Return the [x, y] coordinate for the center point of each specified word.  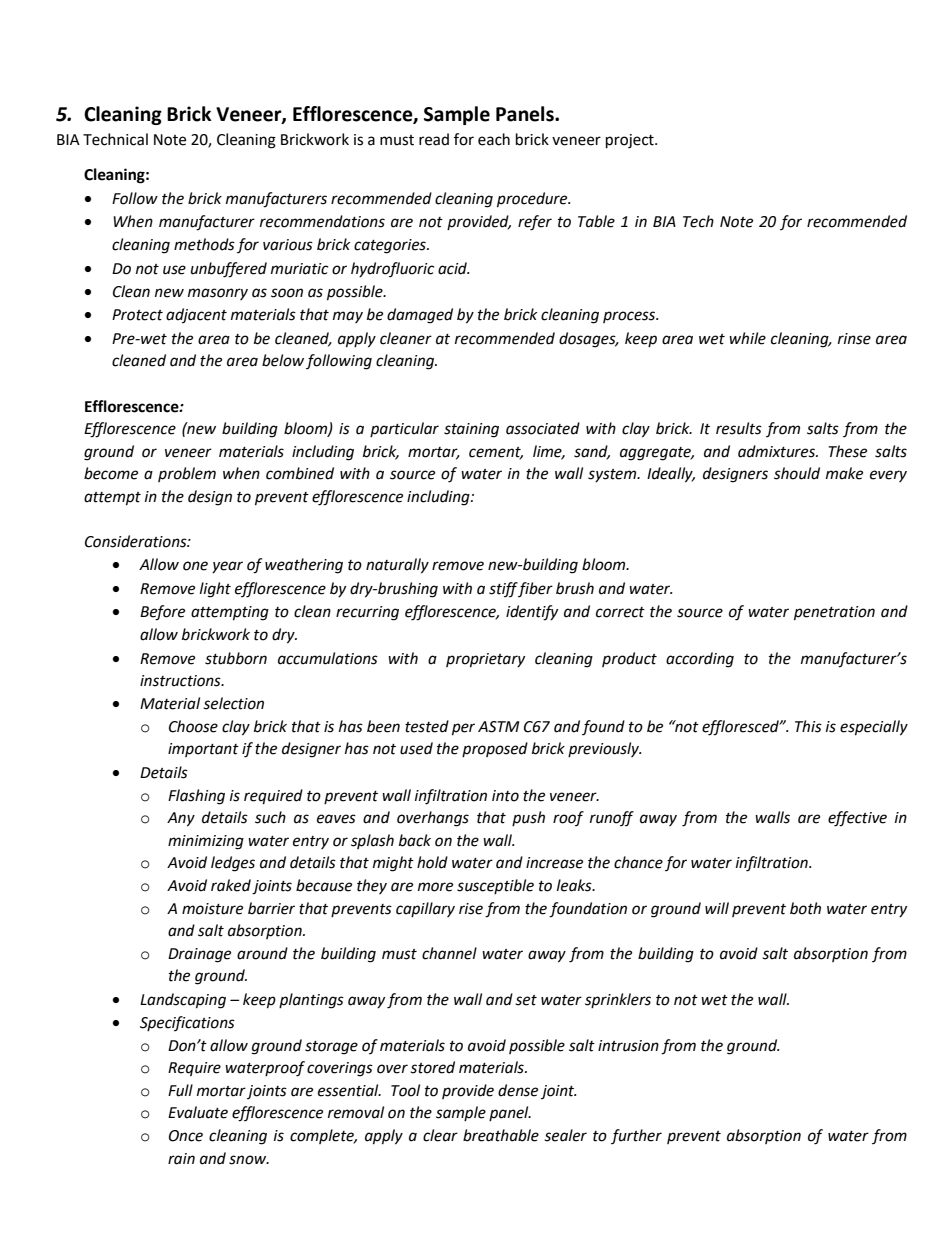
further [636, 1136]
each [494, 139]
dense [518, 1090]
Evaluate [198, 1112]
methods [204, 244]
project [631, 141]
